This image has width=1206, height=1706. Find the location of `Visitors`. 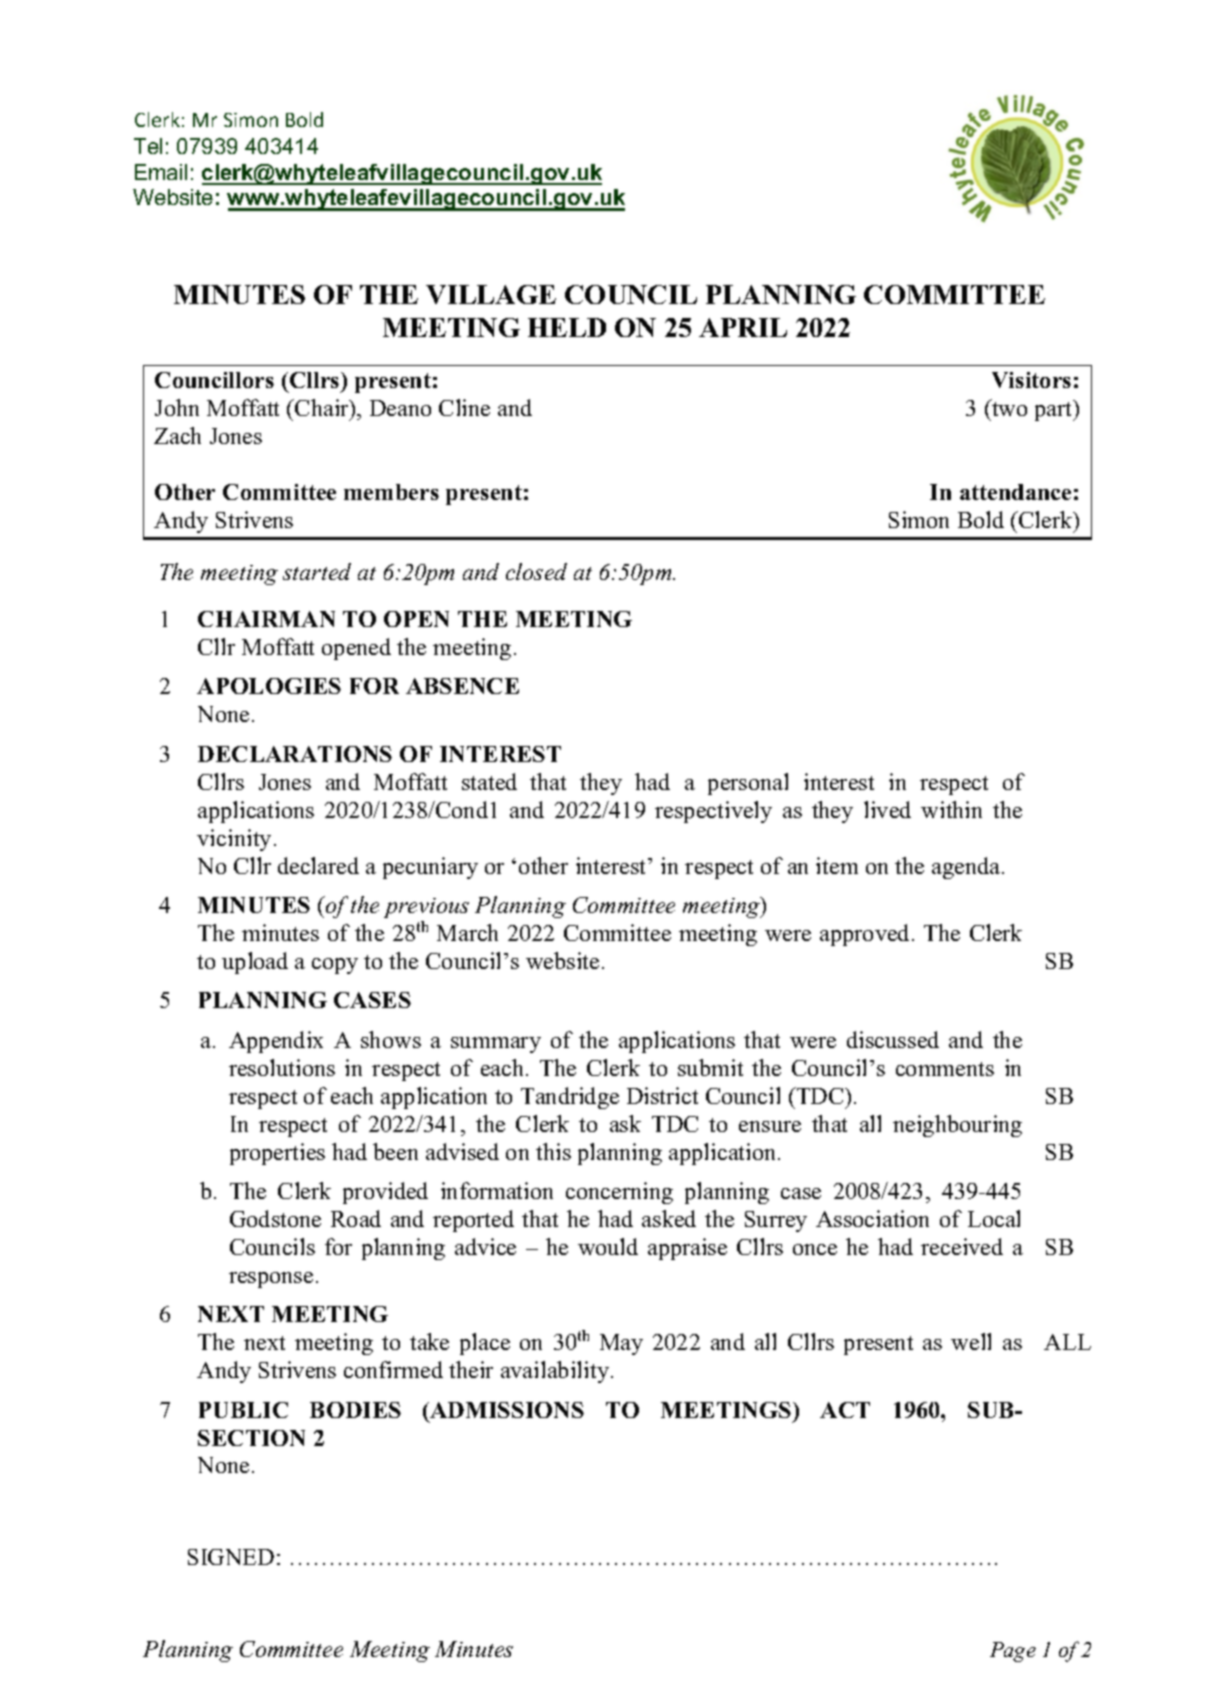

Visitors is located at coordinates (1031, 380).
